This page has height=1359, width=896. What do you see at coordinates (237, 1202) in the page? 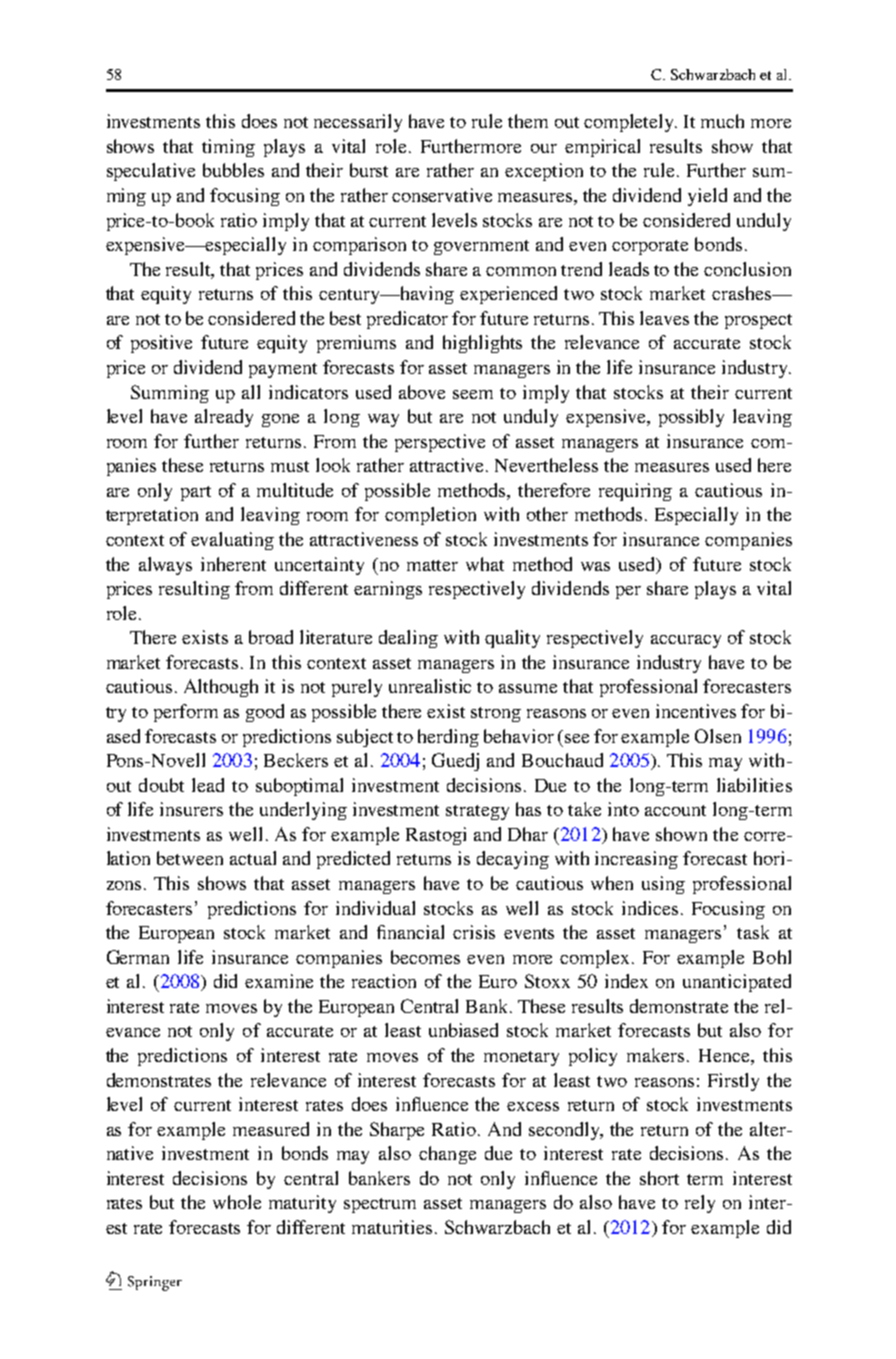
I see `whole` at bounding box center [237, 1202].
